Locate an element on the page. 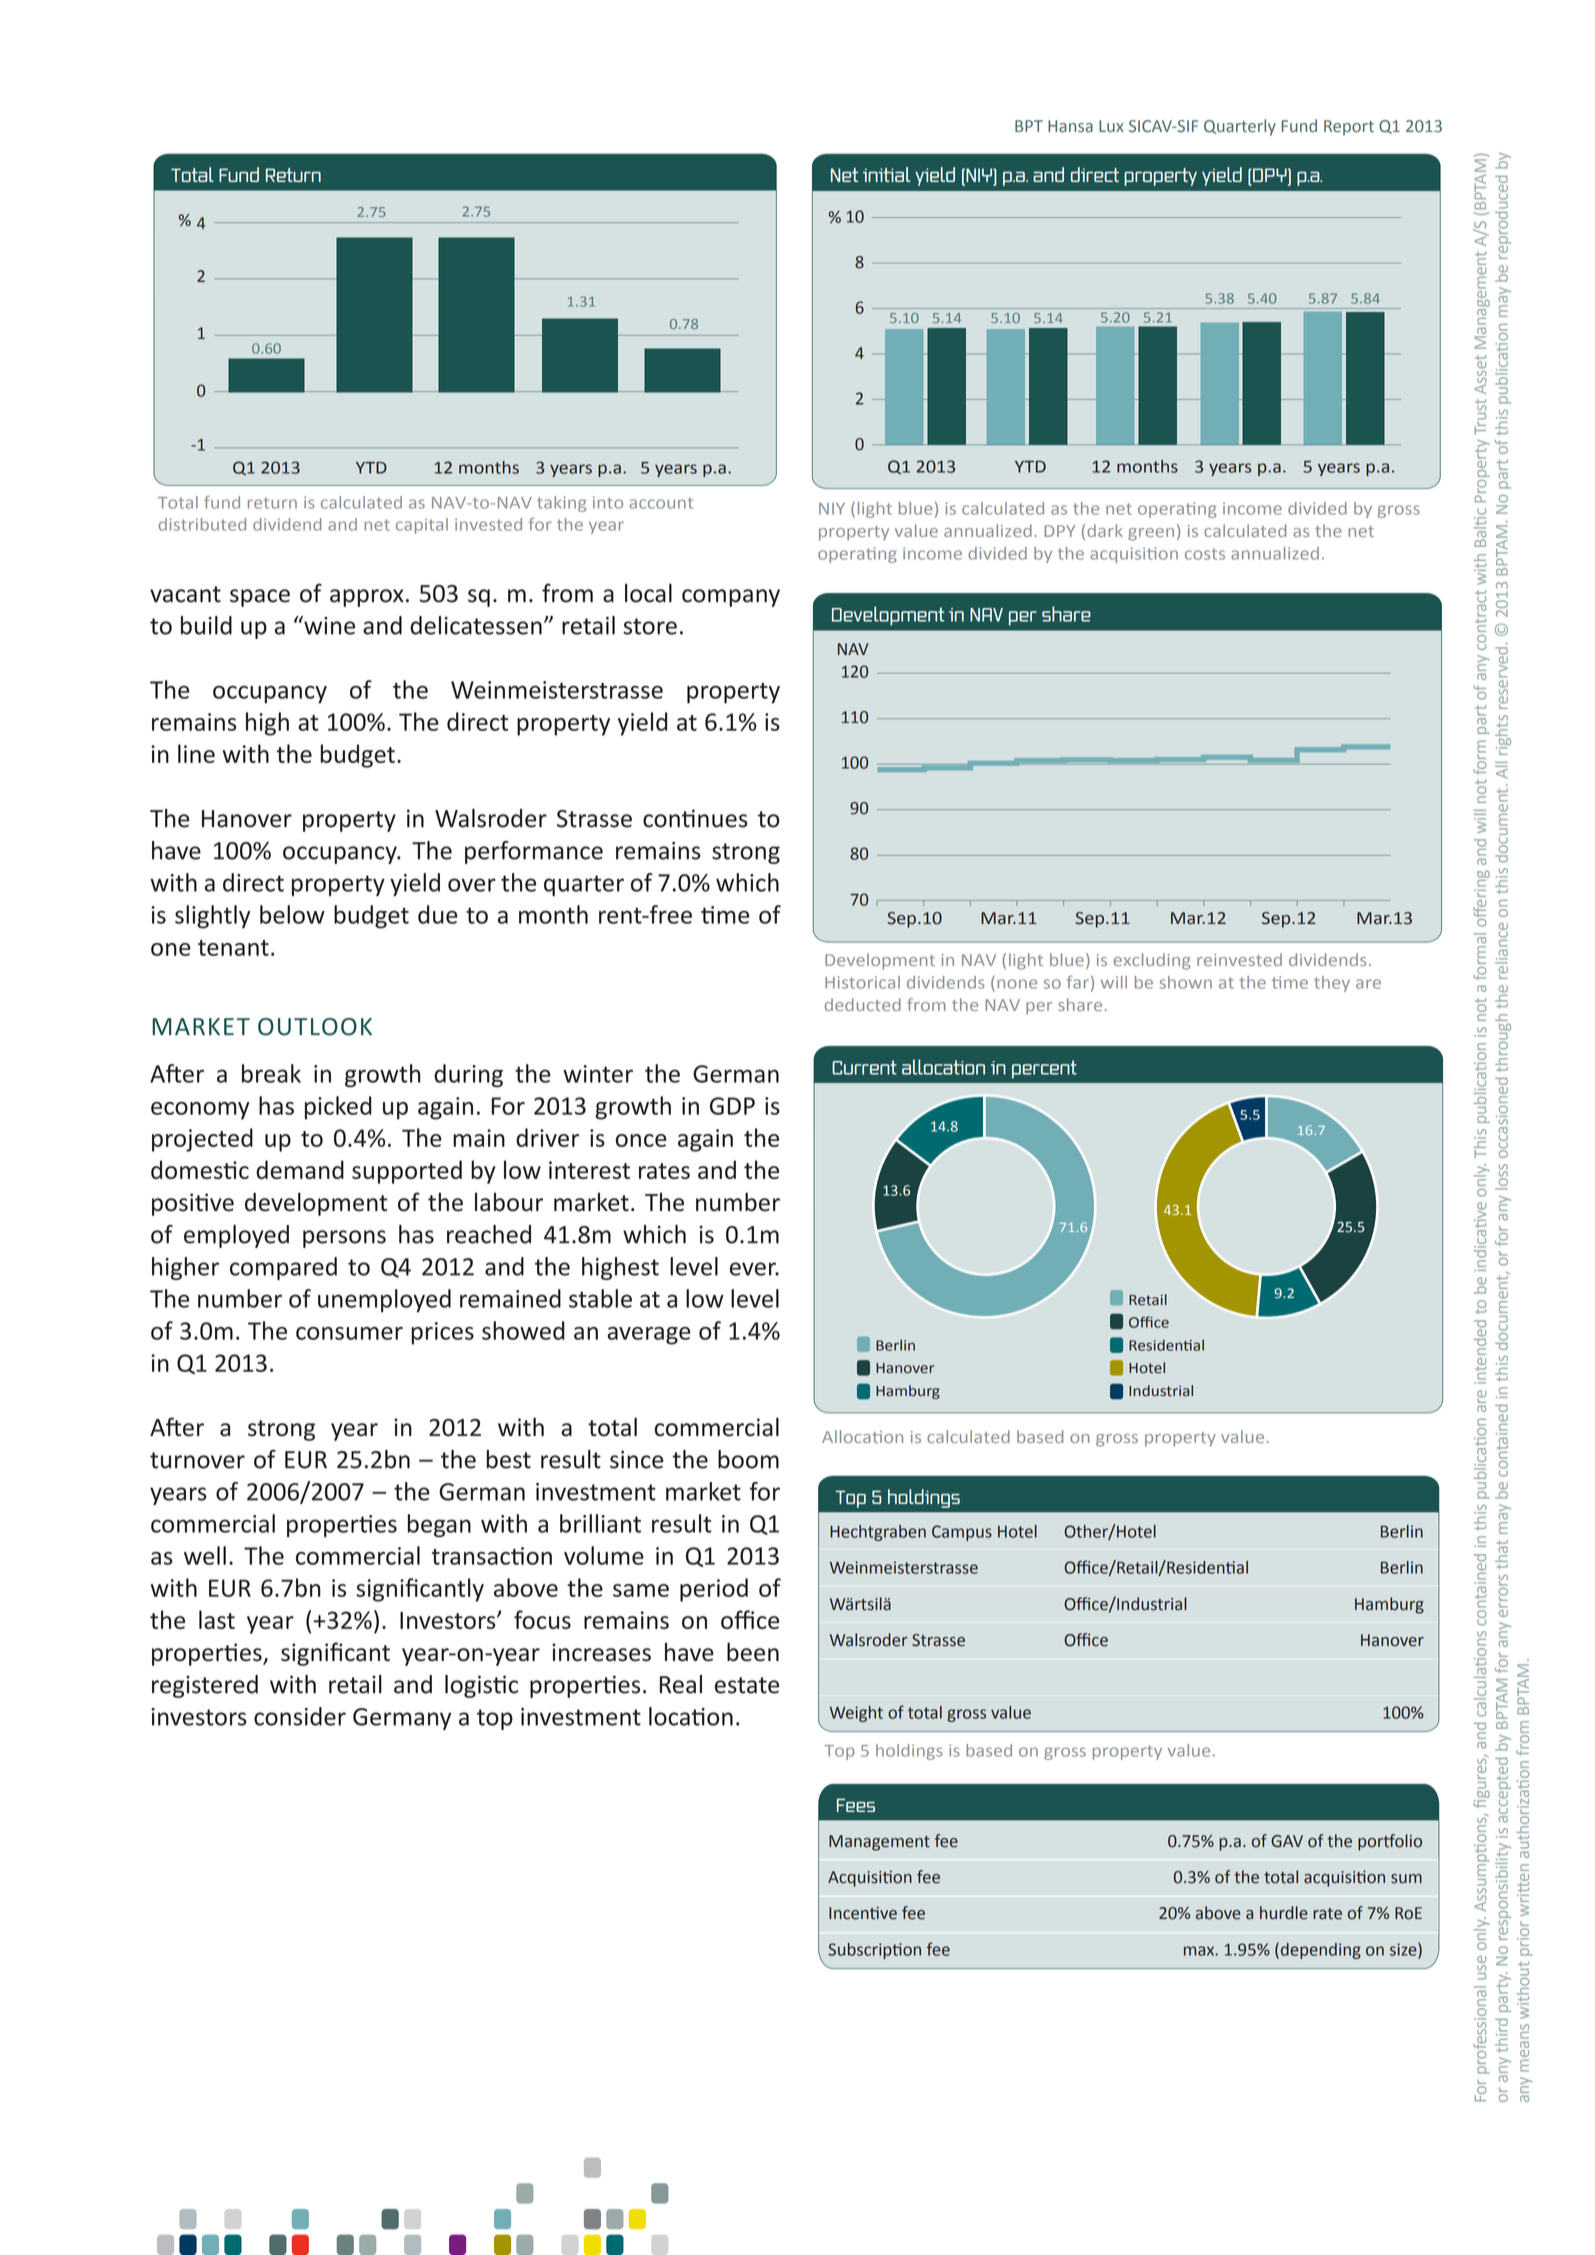 The height and width of the image is (2255, 1595). shown is located at coordinates (1185, 982).
